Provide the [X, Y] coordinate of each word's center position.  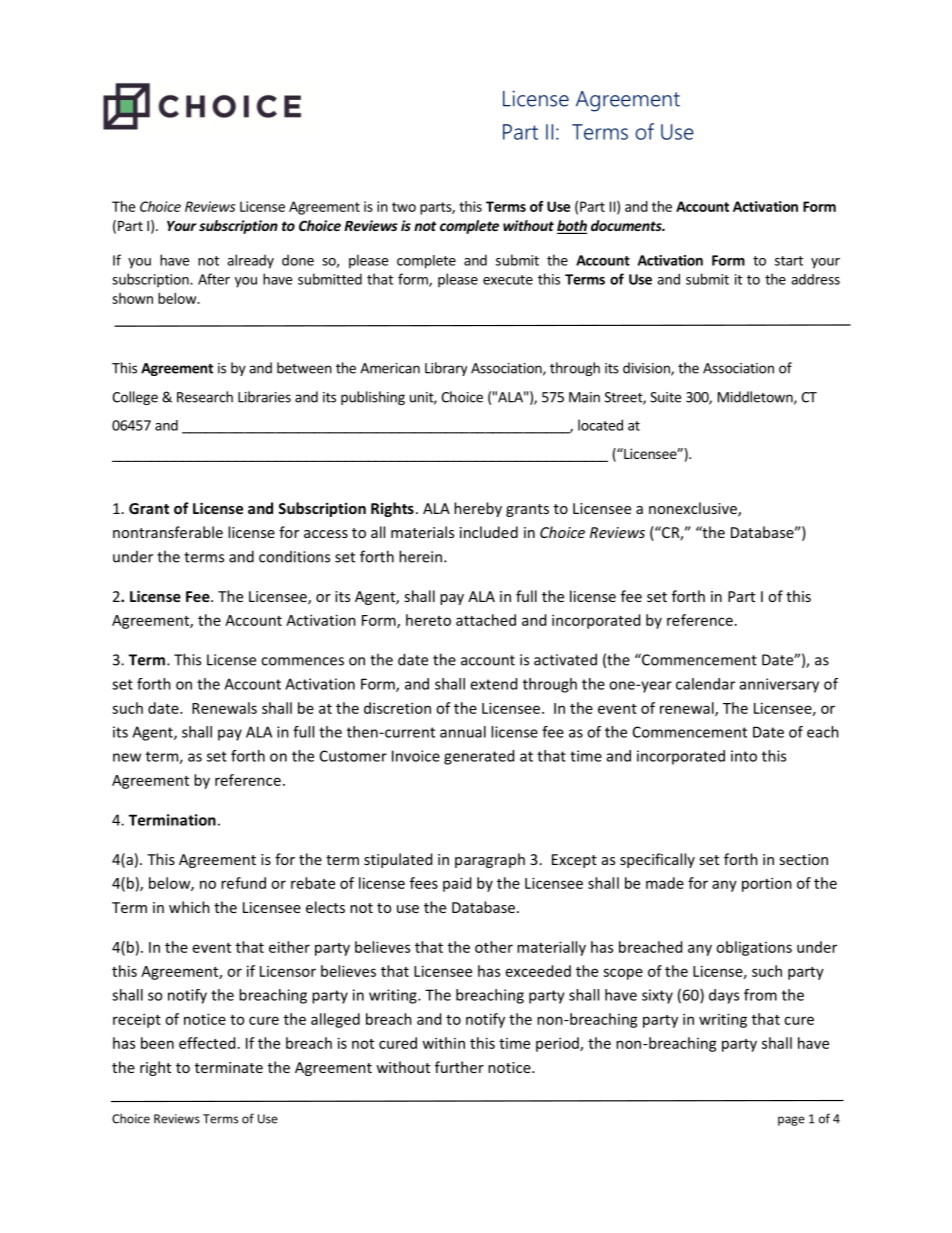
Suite [665, 397]
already [250, 261]
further [459, 1067]
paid [457, 884]
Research [205, 397]
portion [767, 884]
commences [302, 661]
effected [207, 1043]
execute [508, 280]
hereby [478, 509]
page [791, 1121]
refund [243, 883]
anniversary [779, 685]
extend [493, 684]
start [789, 261]
